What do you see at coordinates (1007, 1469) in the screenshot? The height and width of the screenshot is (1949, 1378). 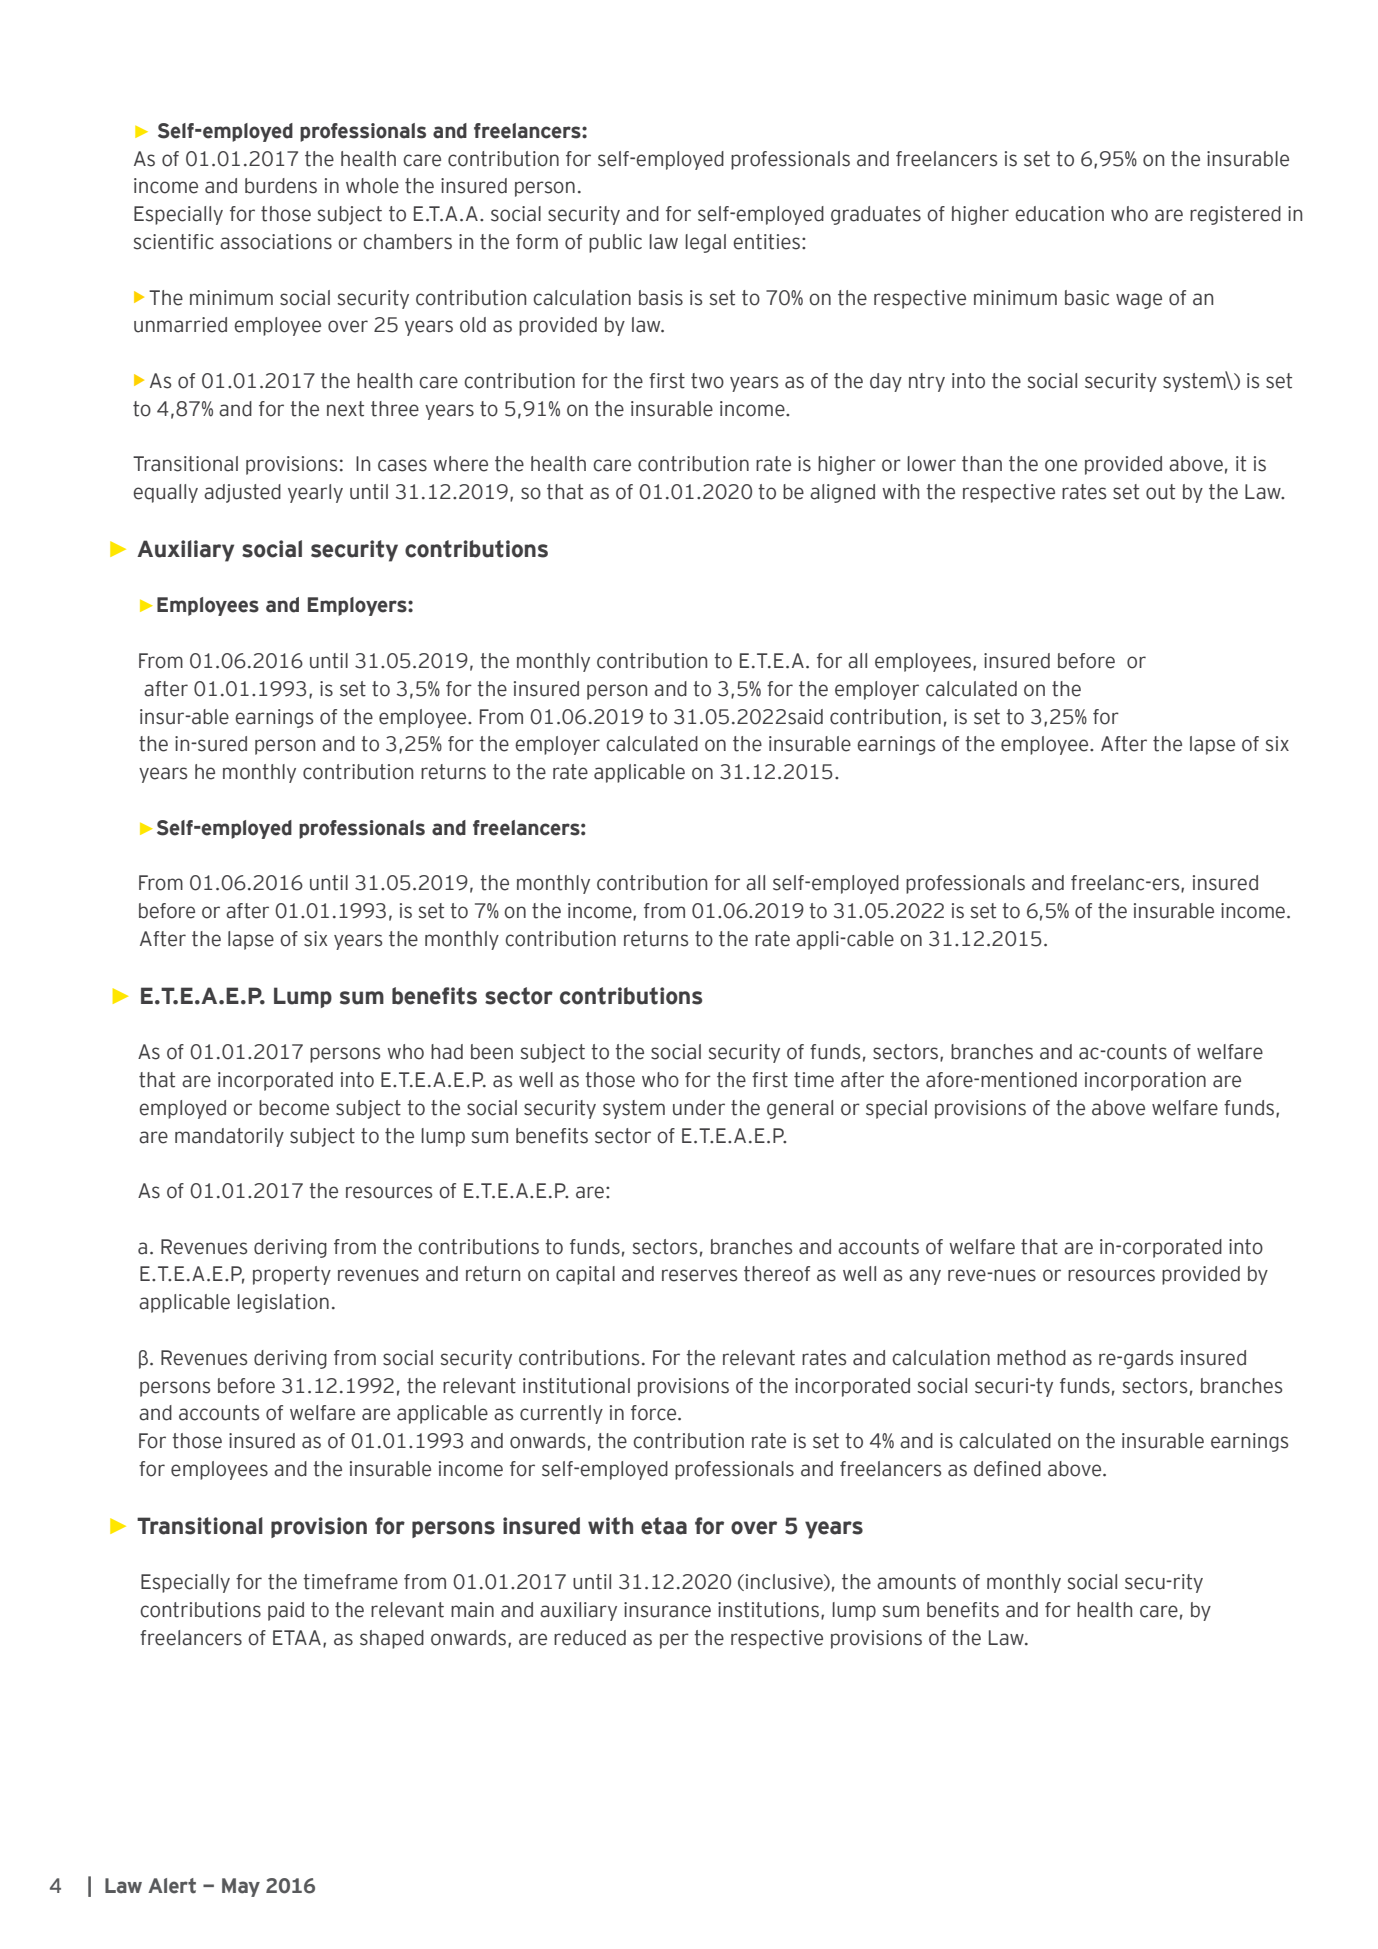 I see `defined` at bounding box center [1007, 1469].
